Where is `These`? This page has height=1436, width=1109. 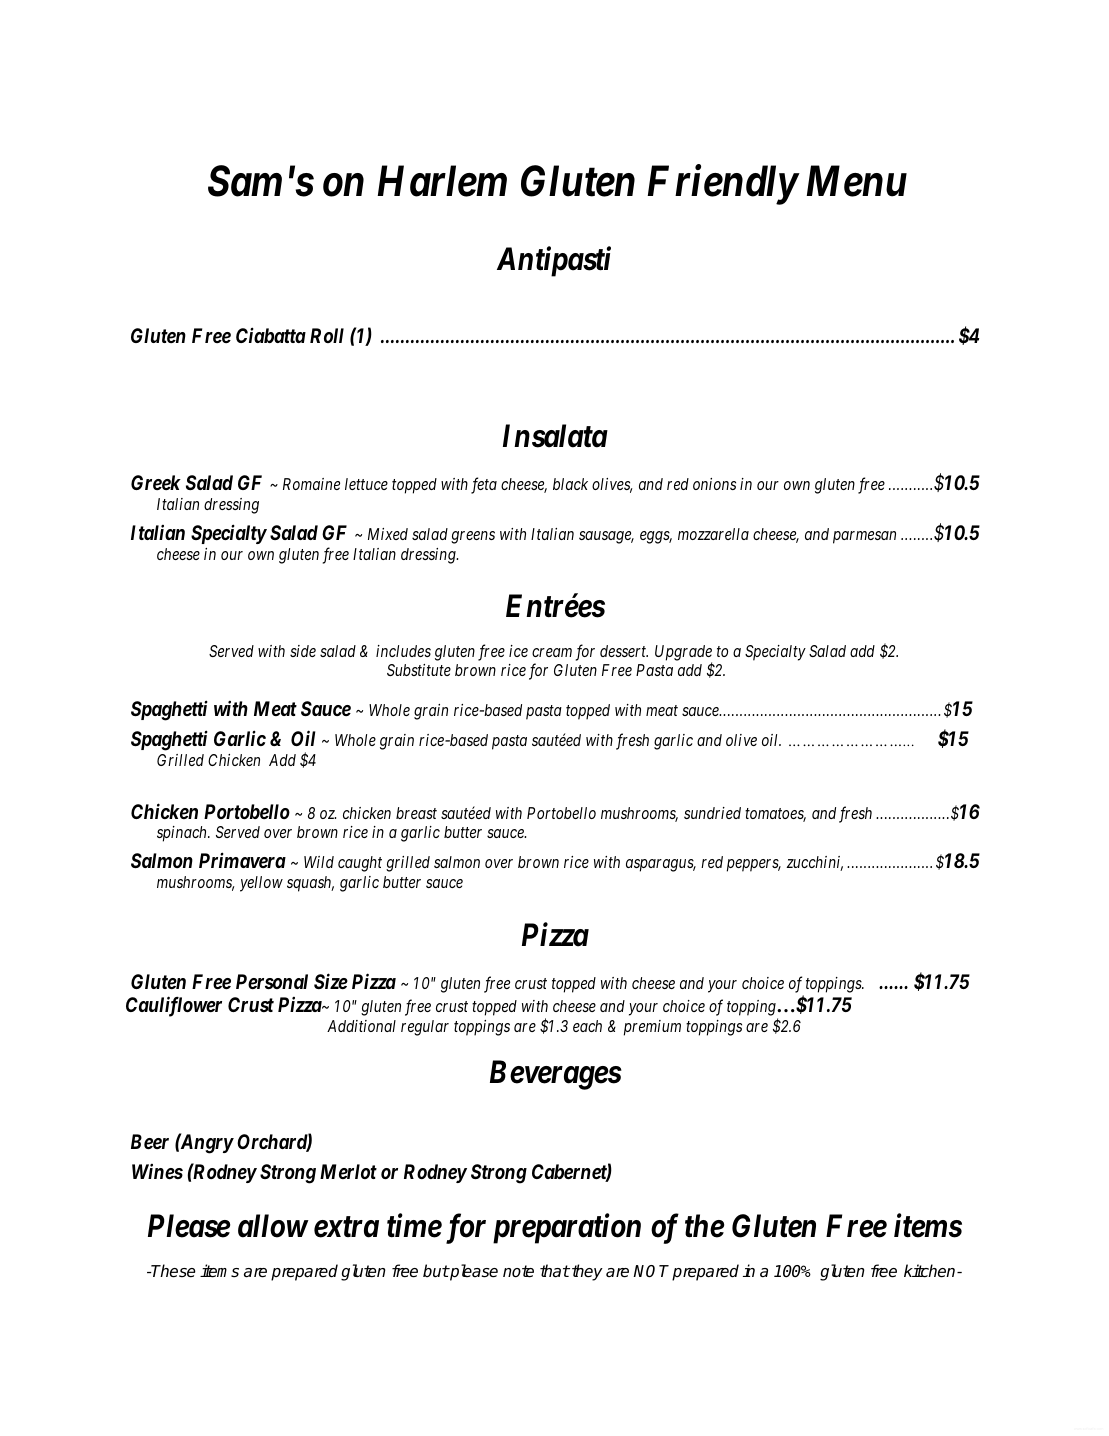
These is located at coordinates (173, 1271).
